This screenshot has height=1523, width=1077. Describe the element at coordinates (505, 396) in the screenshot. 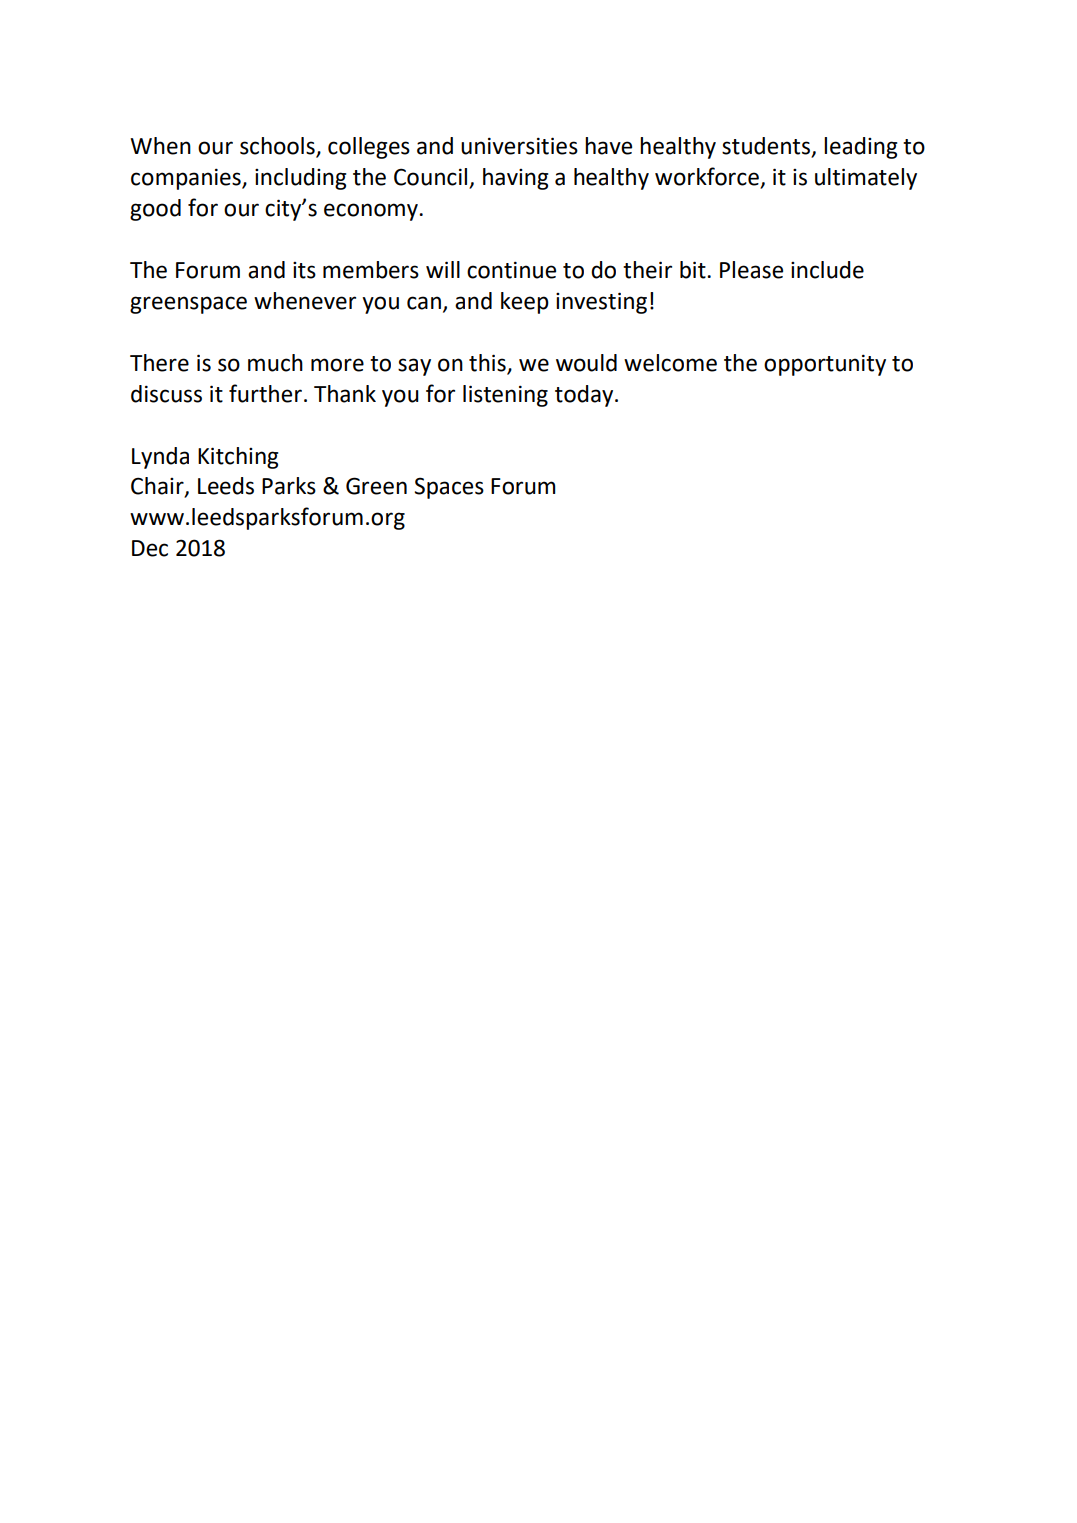

I see `listening` at that location.
